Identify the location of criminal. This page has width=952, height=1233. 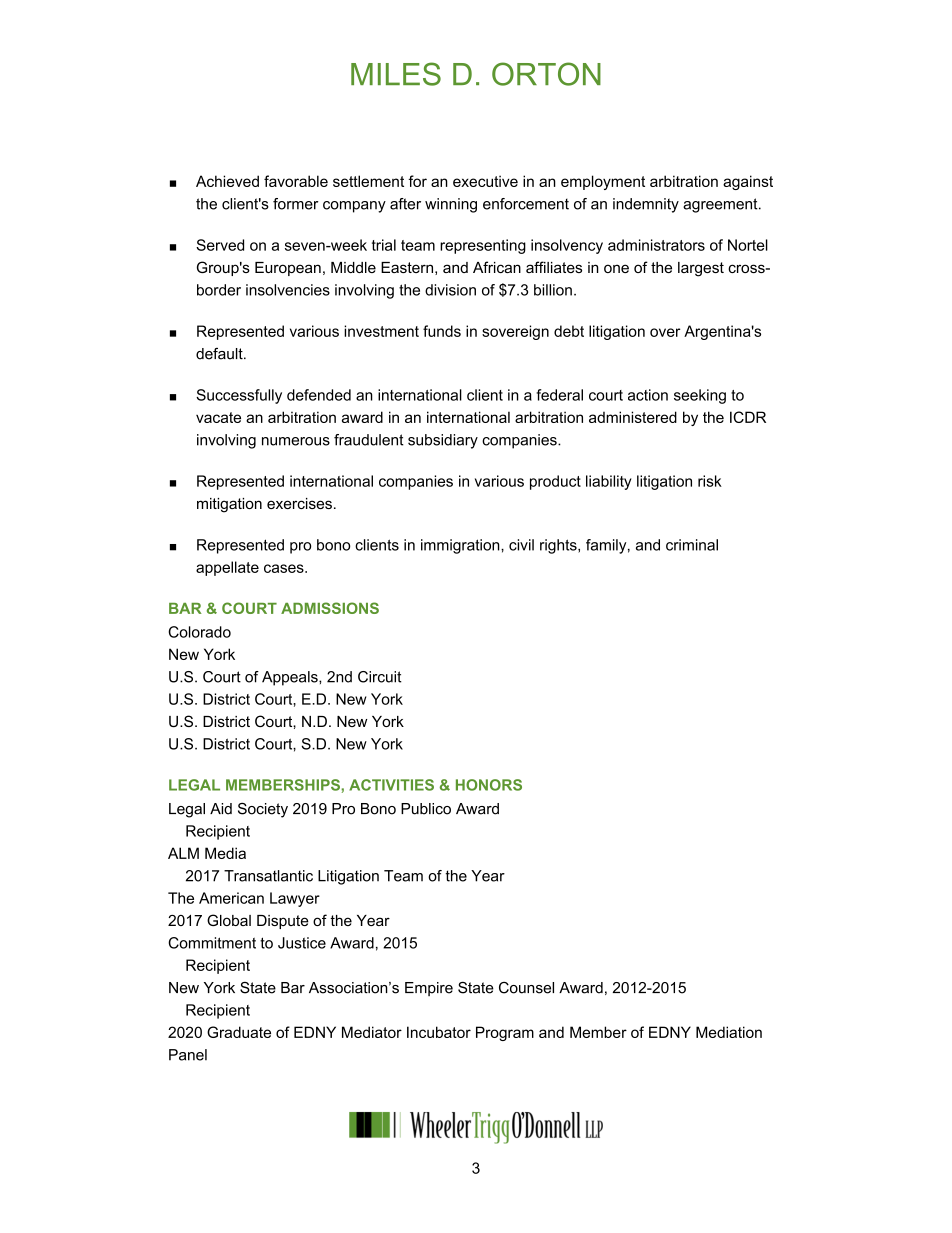
(692, 545).
